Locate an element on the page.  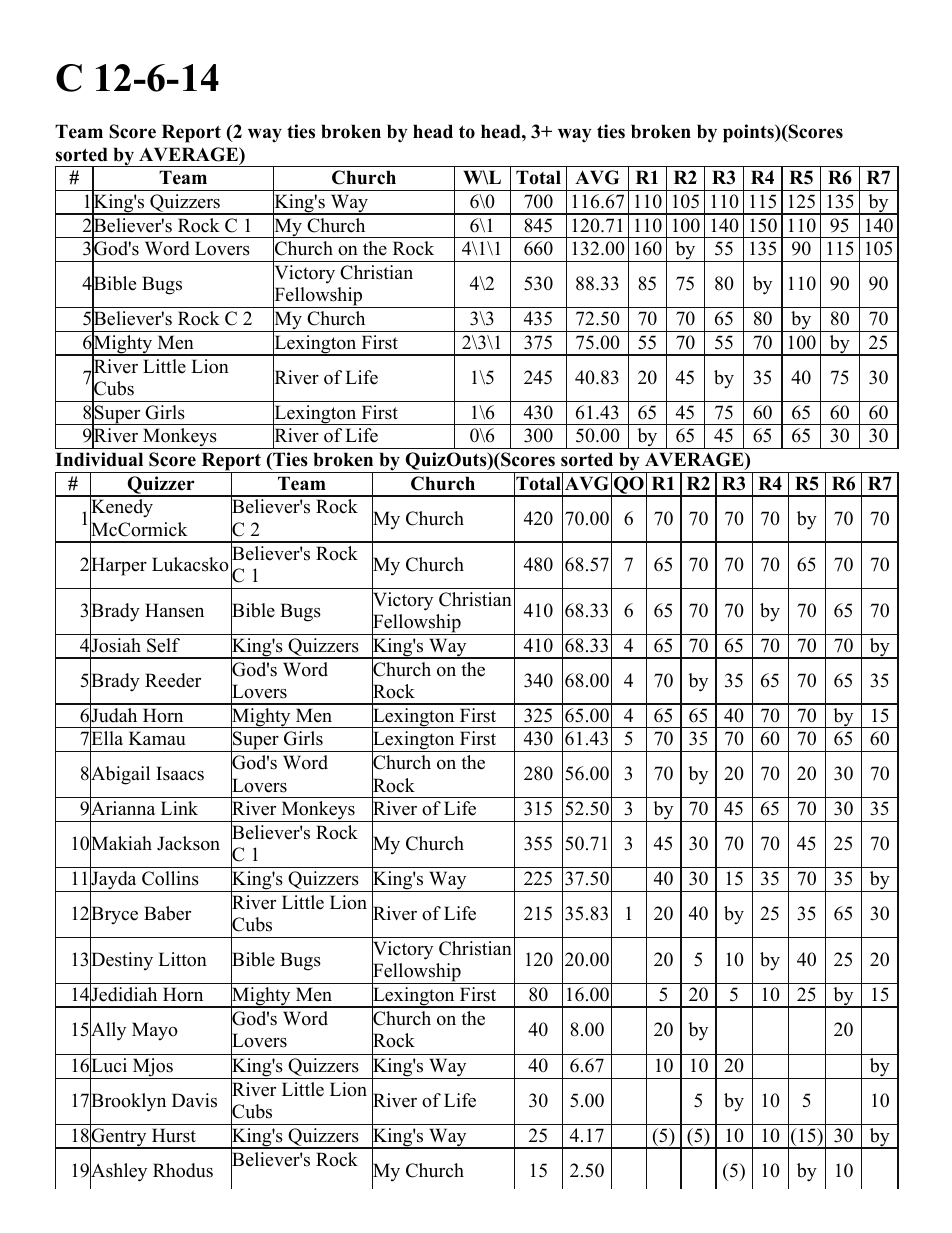
Hurst is located at coordinates (174, 1135).
